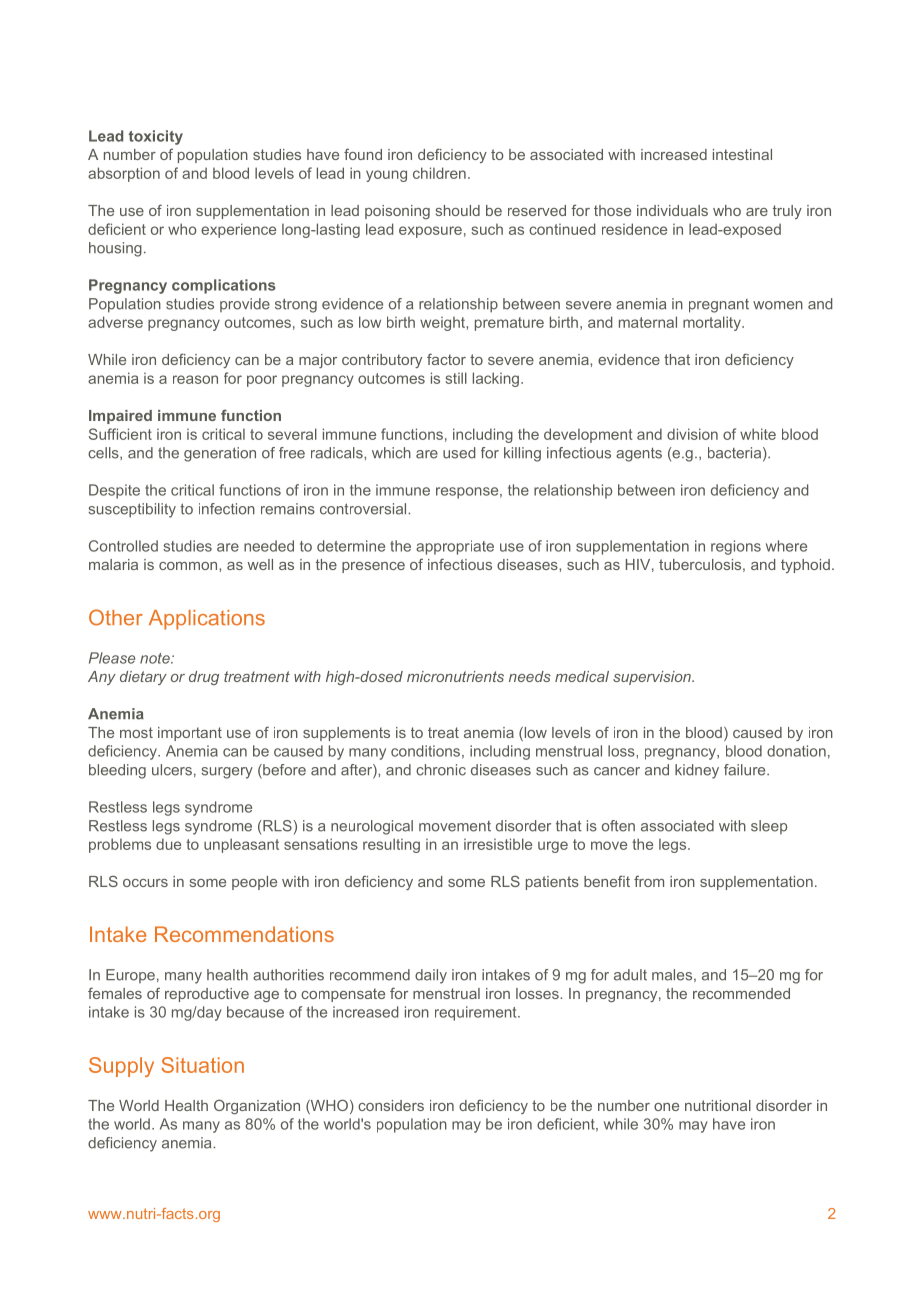 Image resolution: width=924 pixels, height=1308 pixels. Describe the element at coordinates (742, 154) in the page. I see `intestinal` at that location.
